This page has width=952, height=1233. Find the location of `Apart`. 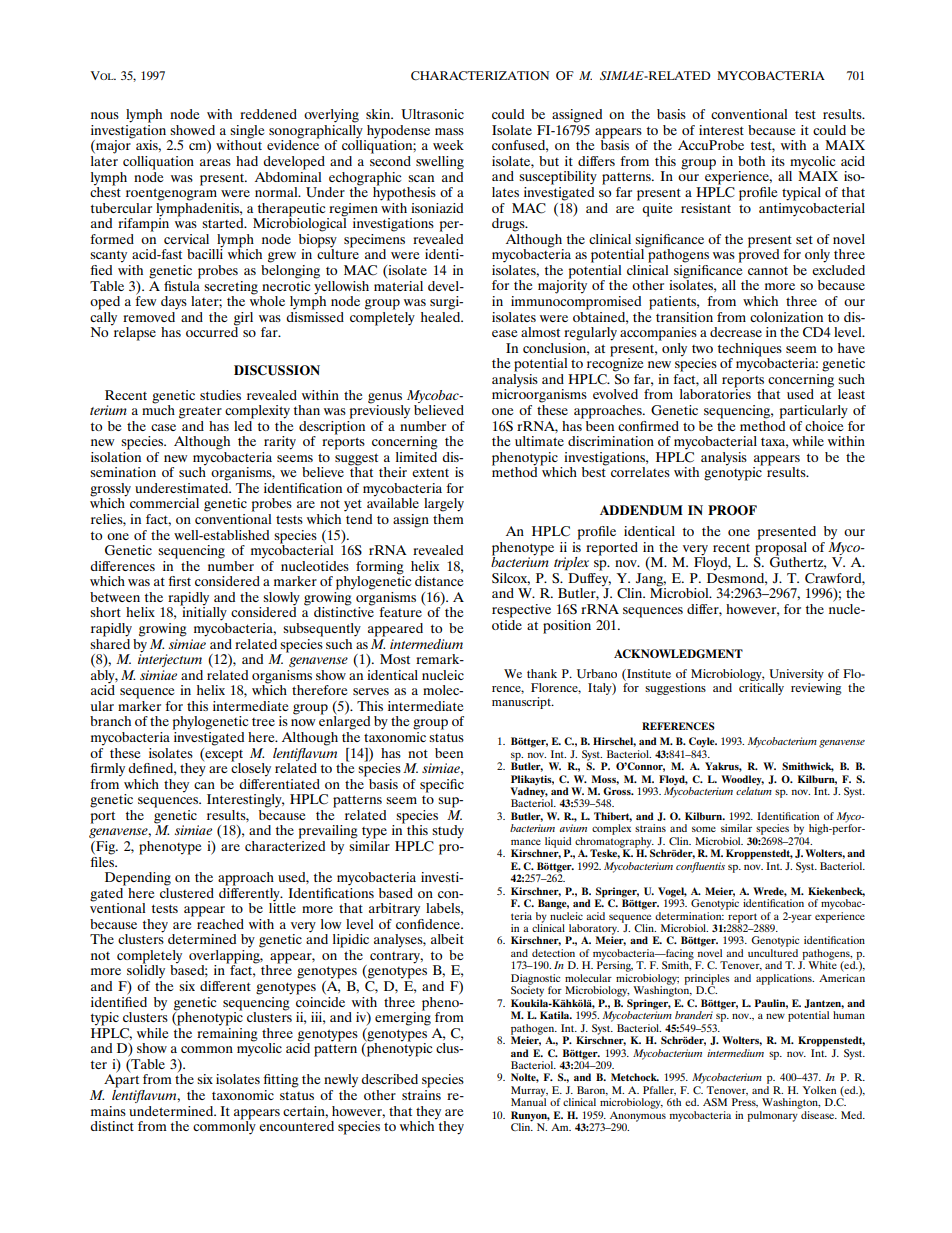

Apart is located at coordinates (121, 1080).
